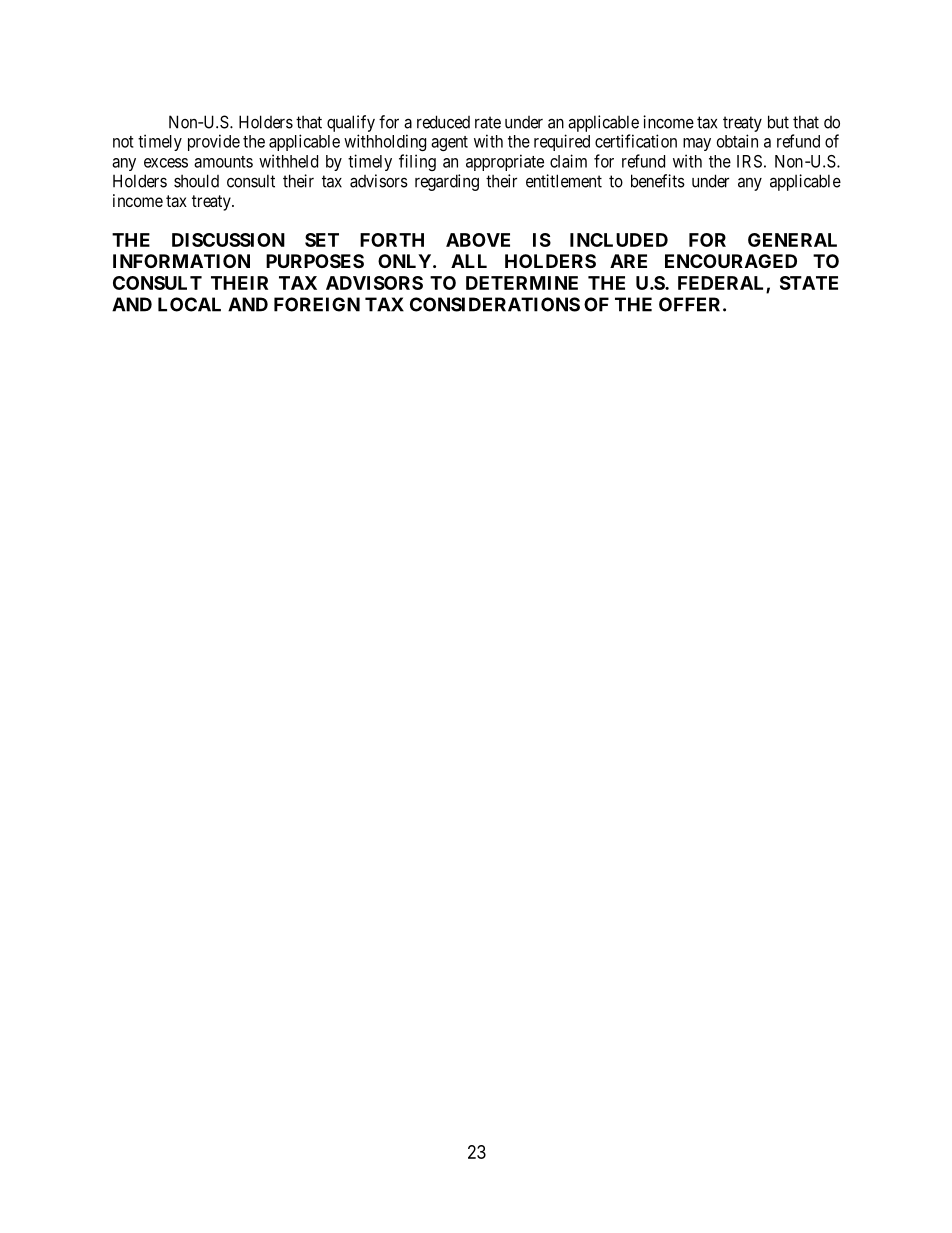  Describe the element at coordinates (214, 142) in the screenshot. I see `provide` at that location.
